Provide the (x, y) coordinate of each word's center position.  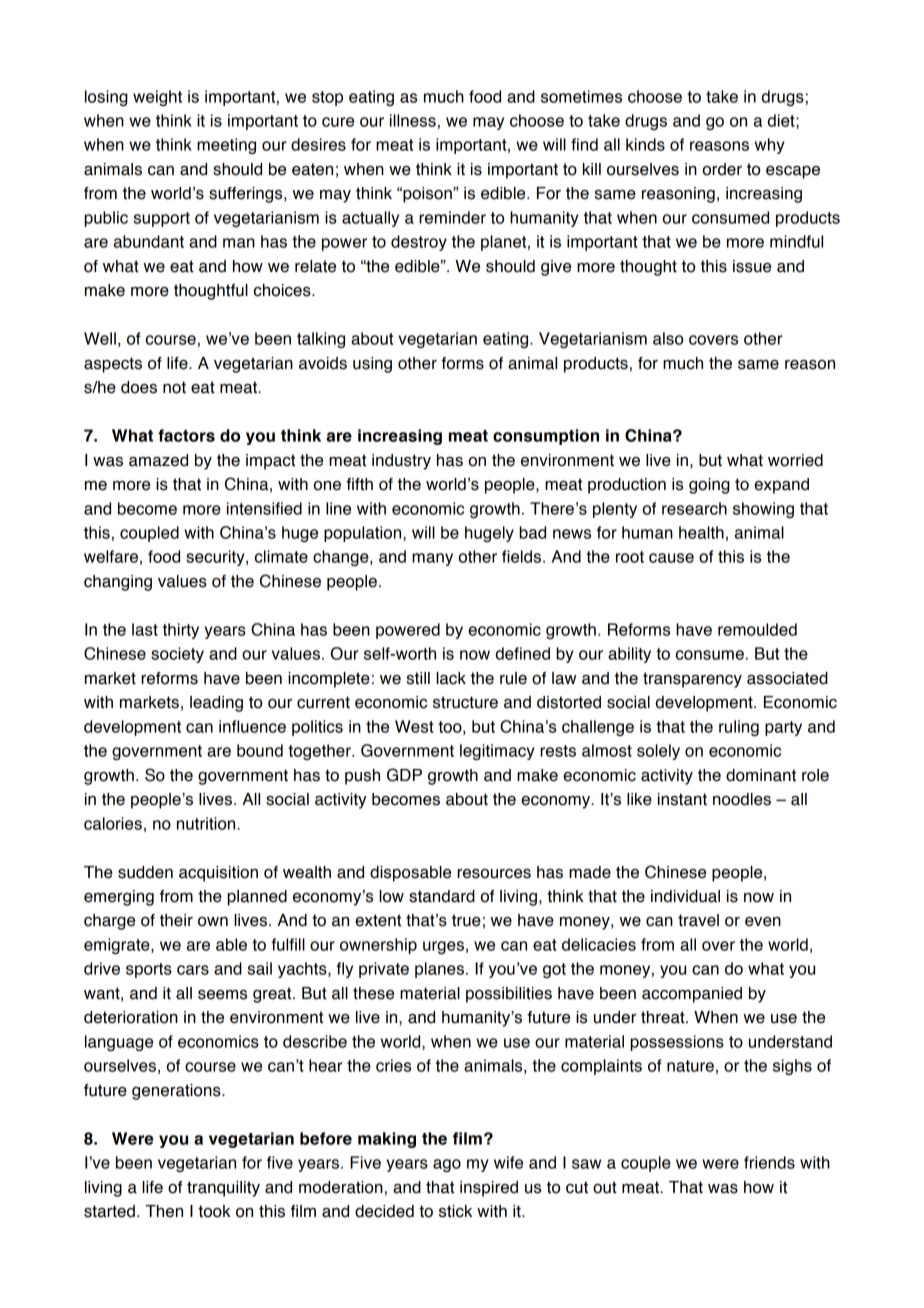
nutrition (207, 823)
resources (494, 874)
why (770, 146)
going (709, 486)
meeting (226, 146)
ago (447, 1165)
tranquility (223, 1189)
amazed (158, 460)
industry (401, 462)
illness (413, 120)
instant (682, 799)
